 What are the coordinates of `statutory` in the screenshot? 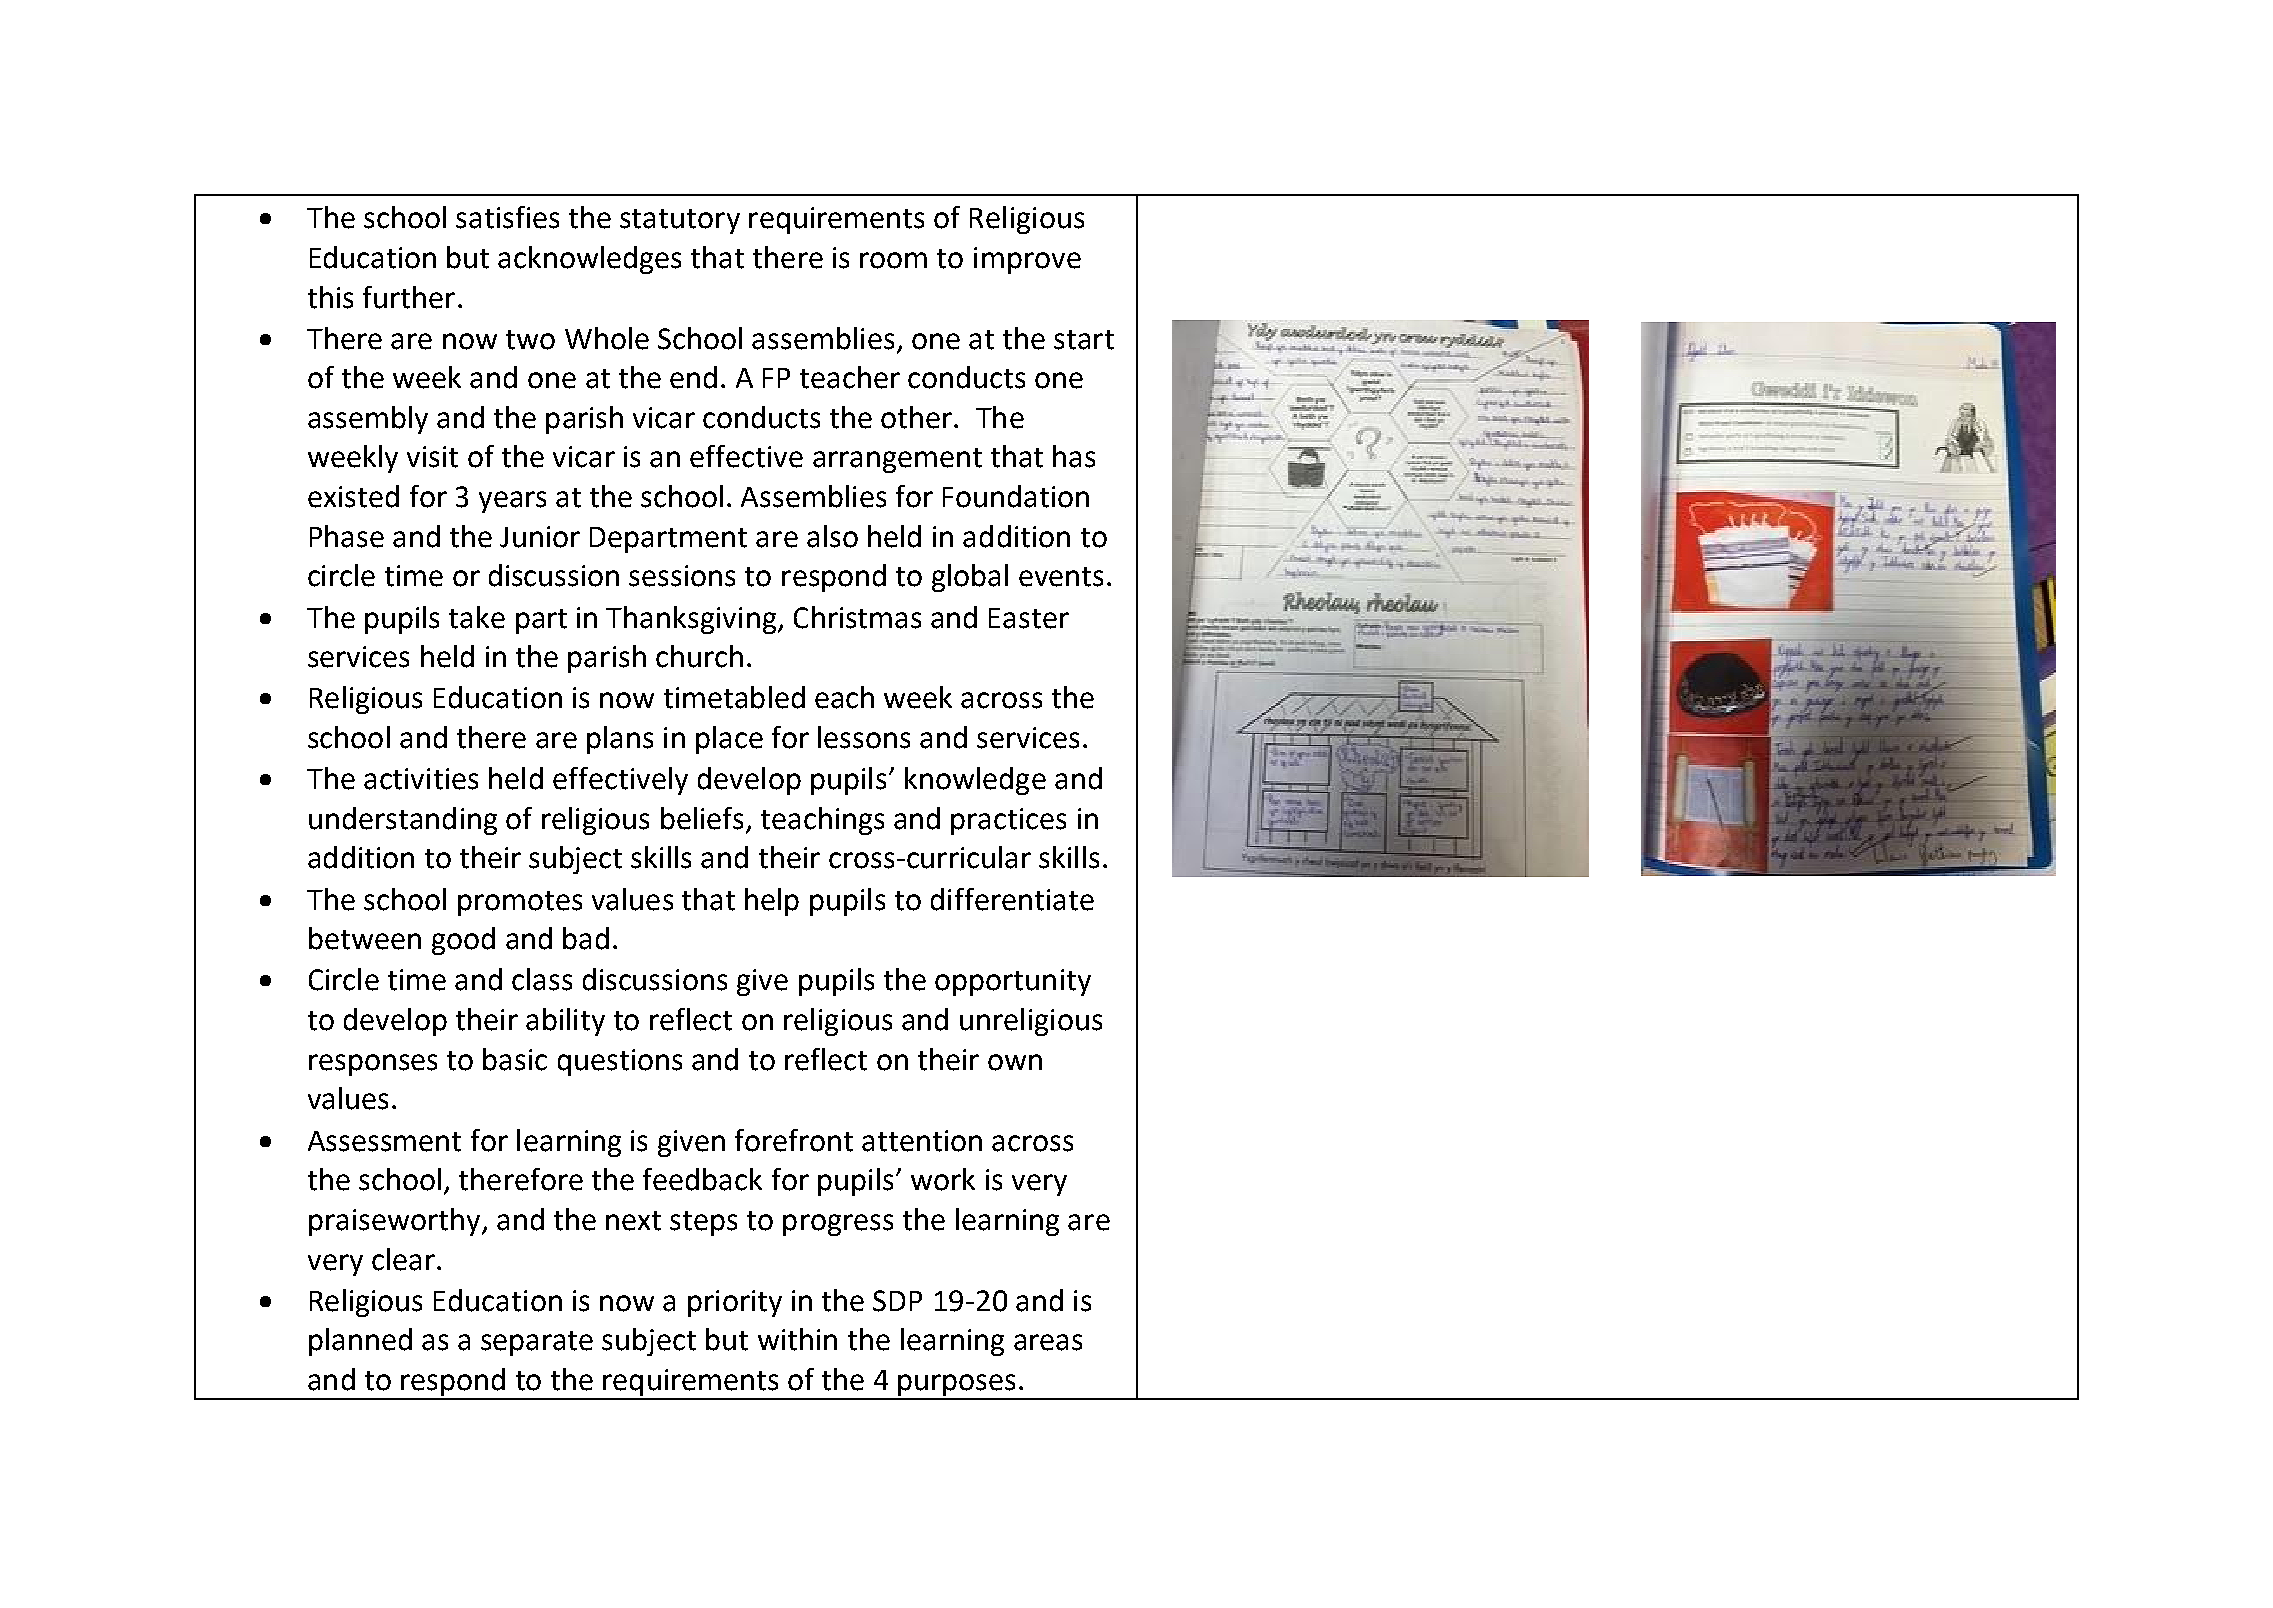 It's located at (680, 221).
